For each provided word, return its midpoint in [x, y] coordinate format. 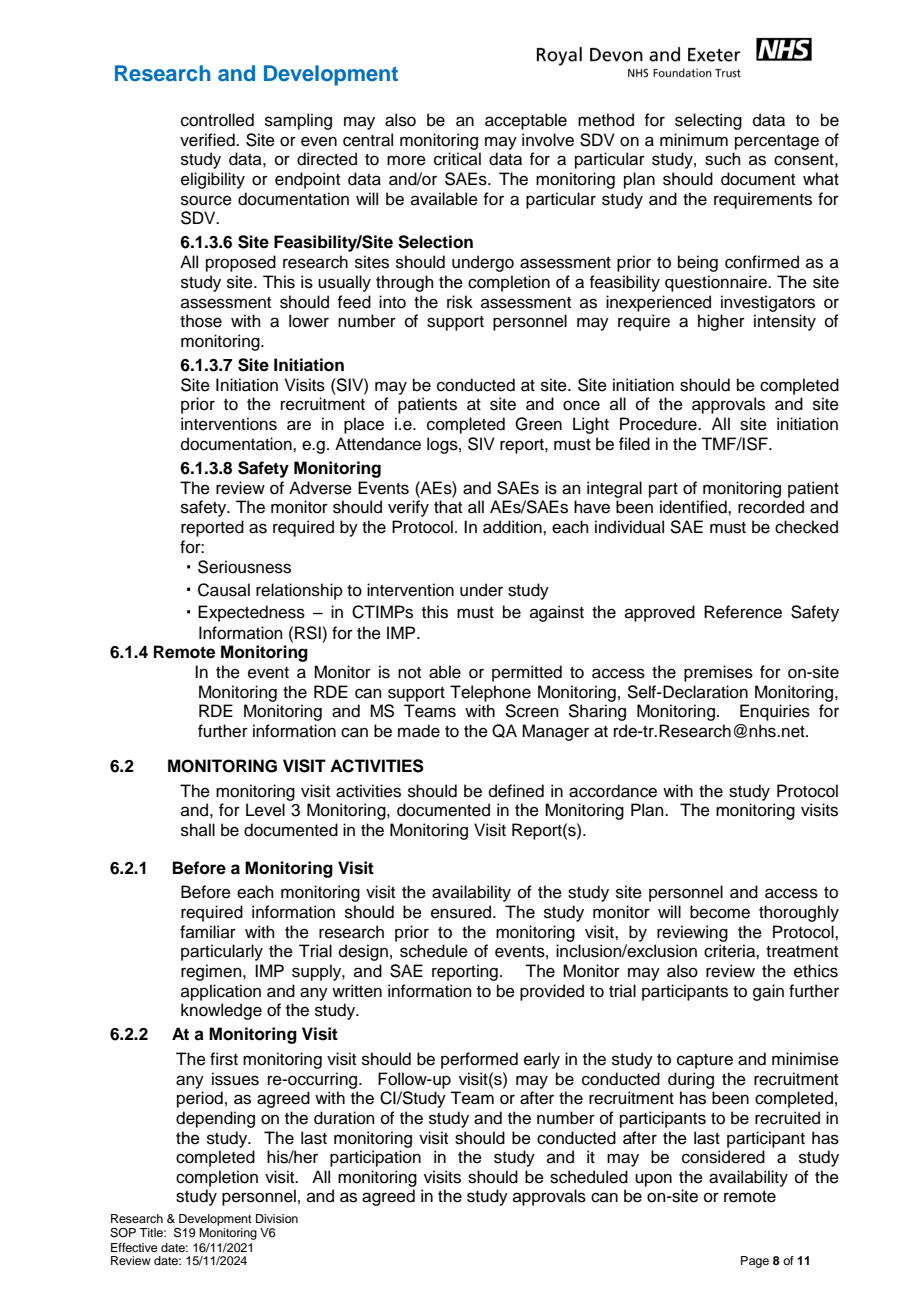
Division [277, 1218]
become [720, 912]
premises [718, 673]
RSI [309, 633]
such [723, 159]
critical [457, 159]
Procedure [659, 424]
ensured [462, 912]
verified [208, 140]
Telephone [490, 693]
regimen [212, 972]
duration [344, 1118]
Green [538, 424]
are [299, 425]
